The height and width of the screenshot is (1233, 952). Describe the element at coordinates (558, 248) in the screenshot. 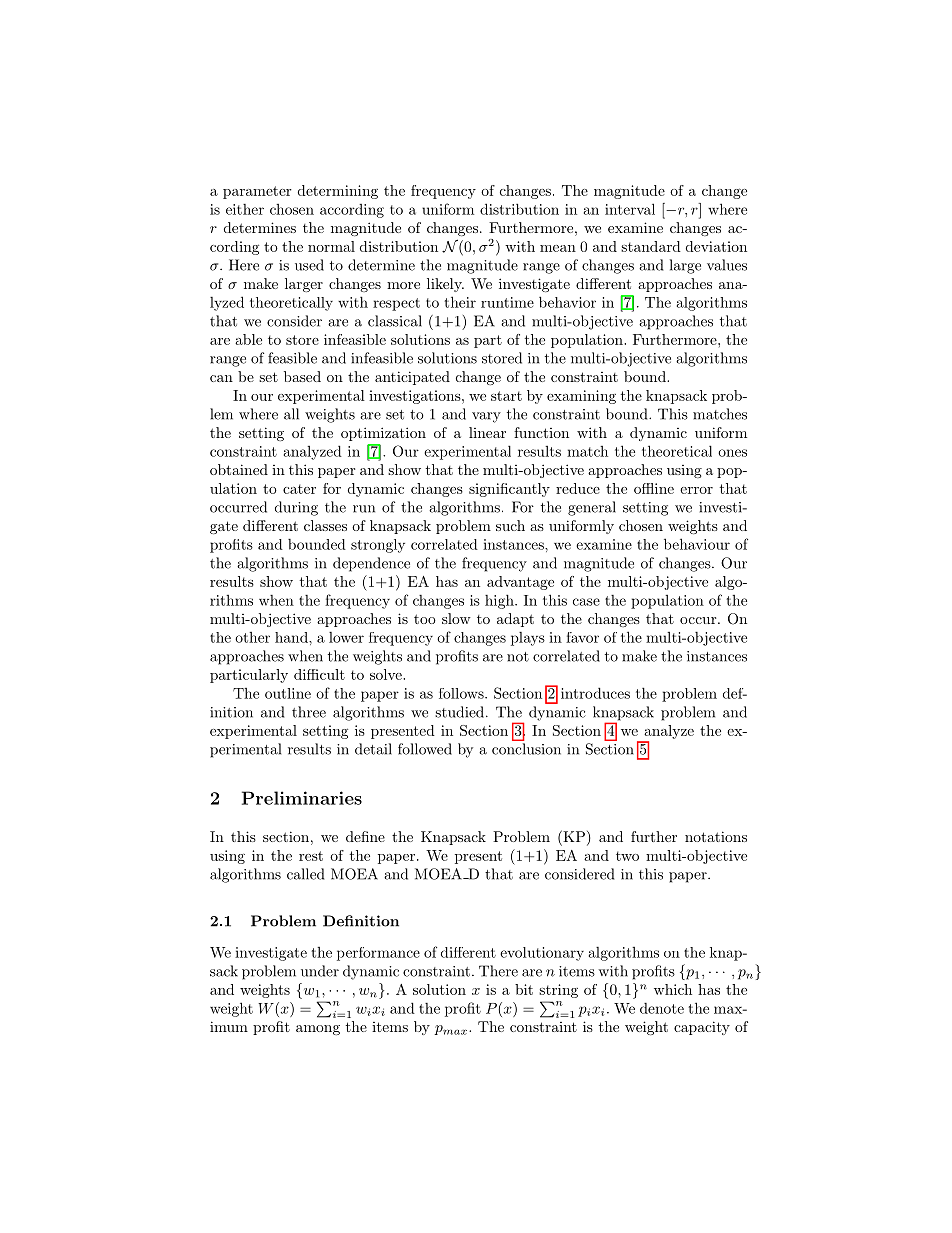

I see `mean` at that location.
